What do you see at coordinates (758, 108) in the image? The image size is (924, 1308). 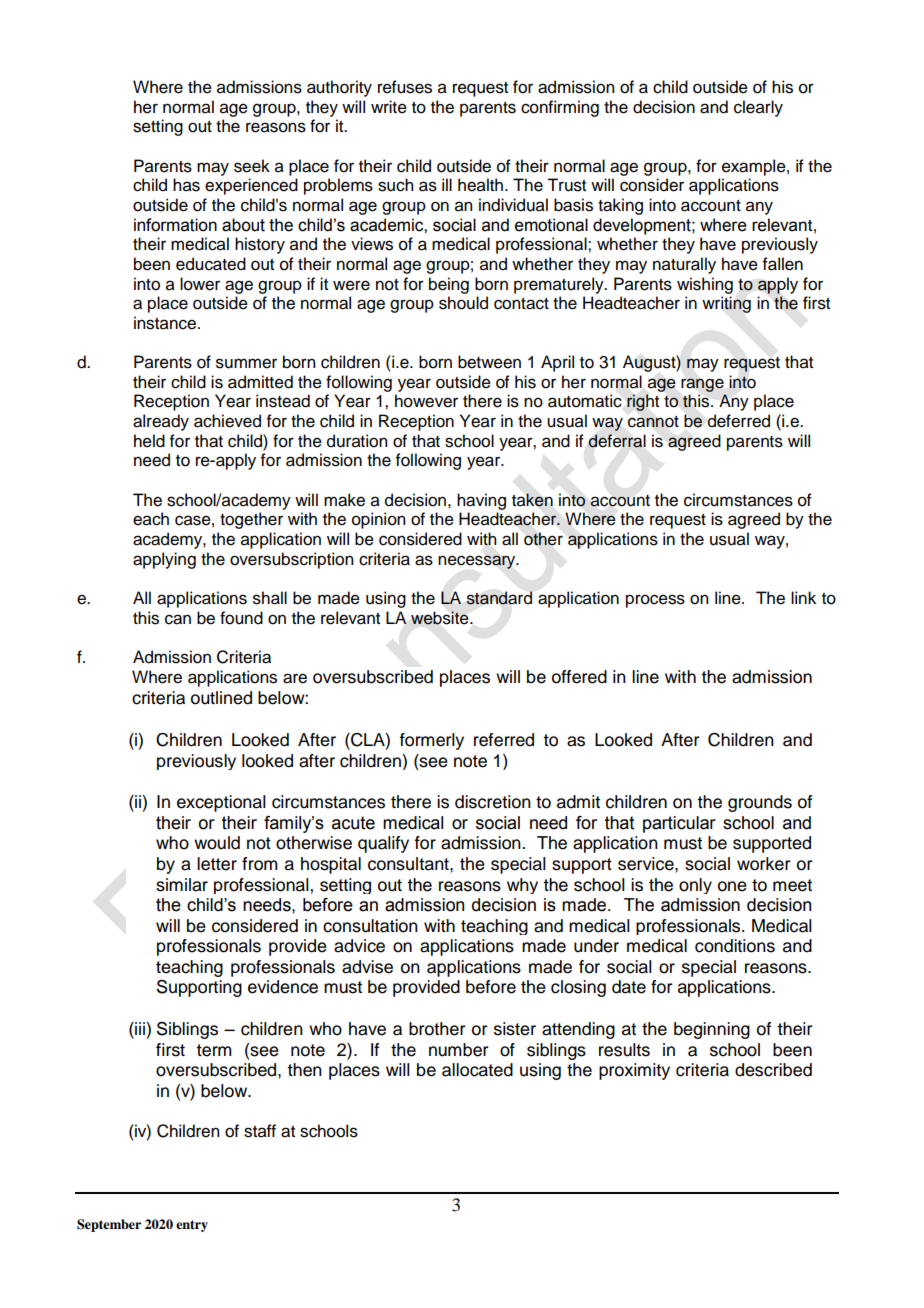 I see `clearly` at bounding box center [758, 108].
